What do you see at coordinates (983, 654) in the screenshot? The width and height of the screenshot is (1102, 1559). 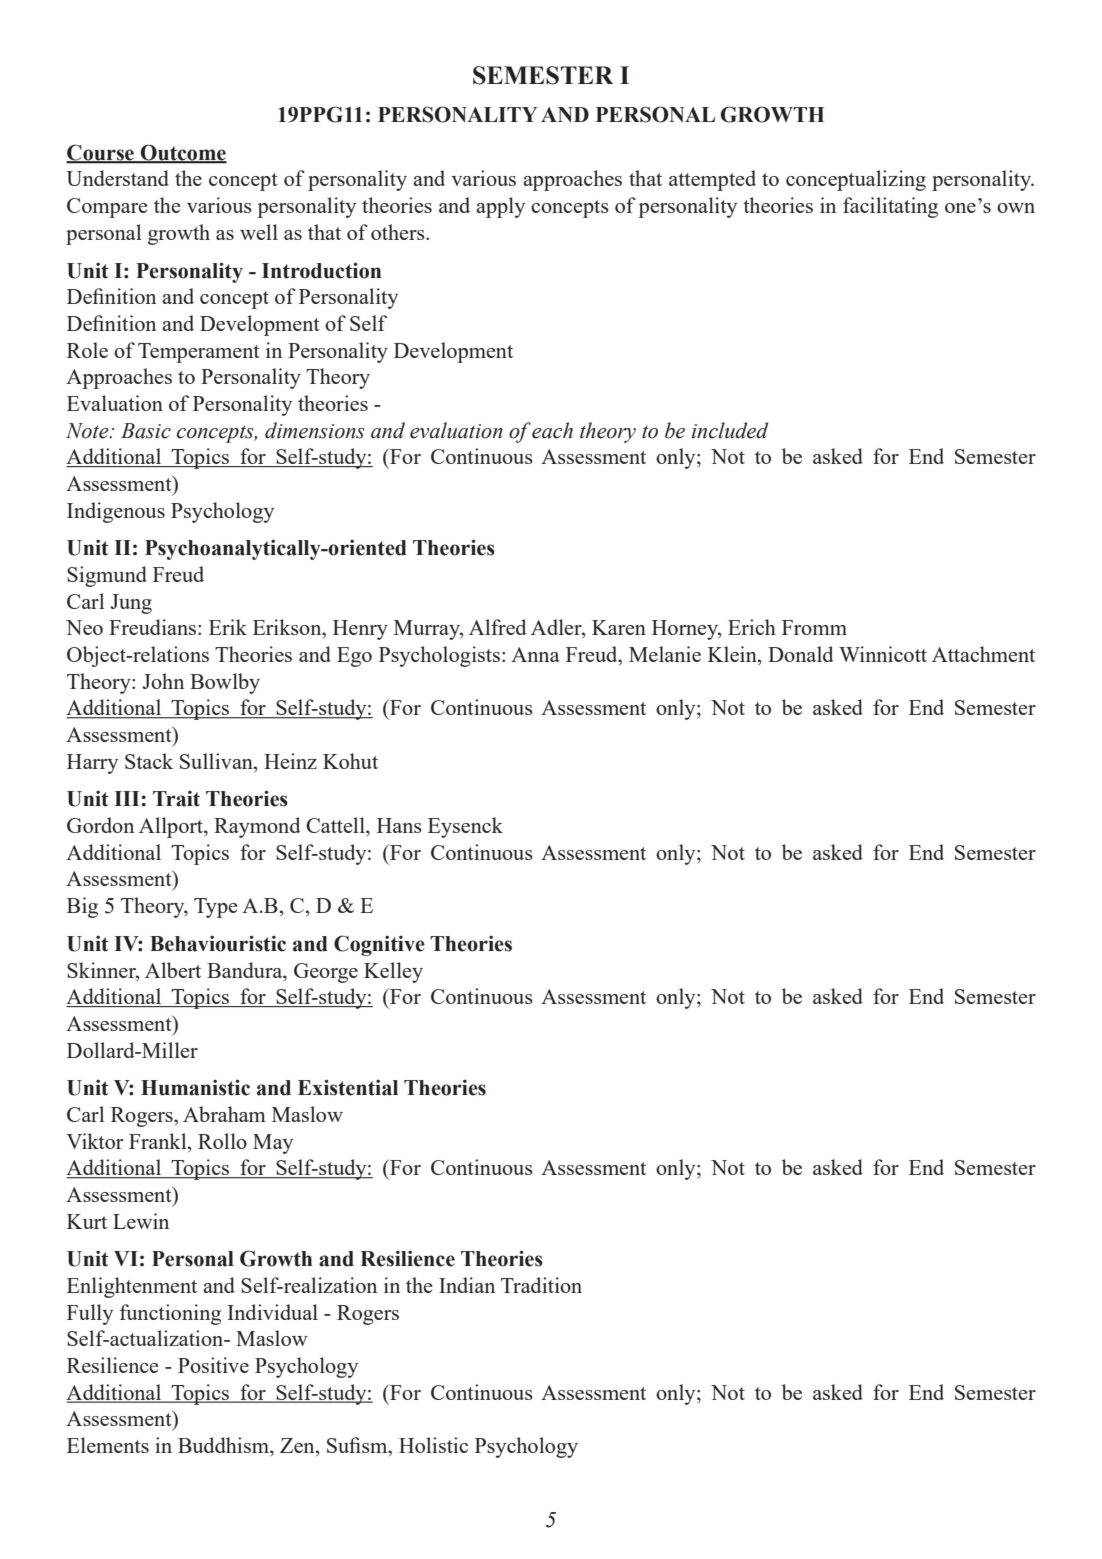 I see `Attachment` at bounding box center [983, 654].
